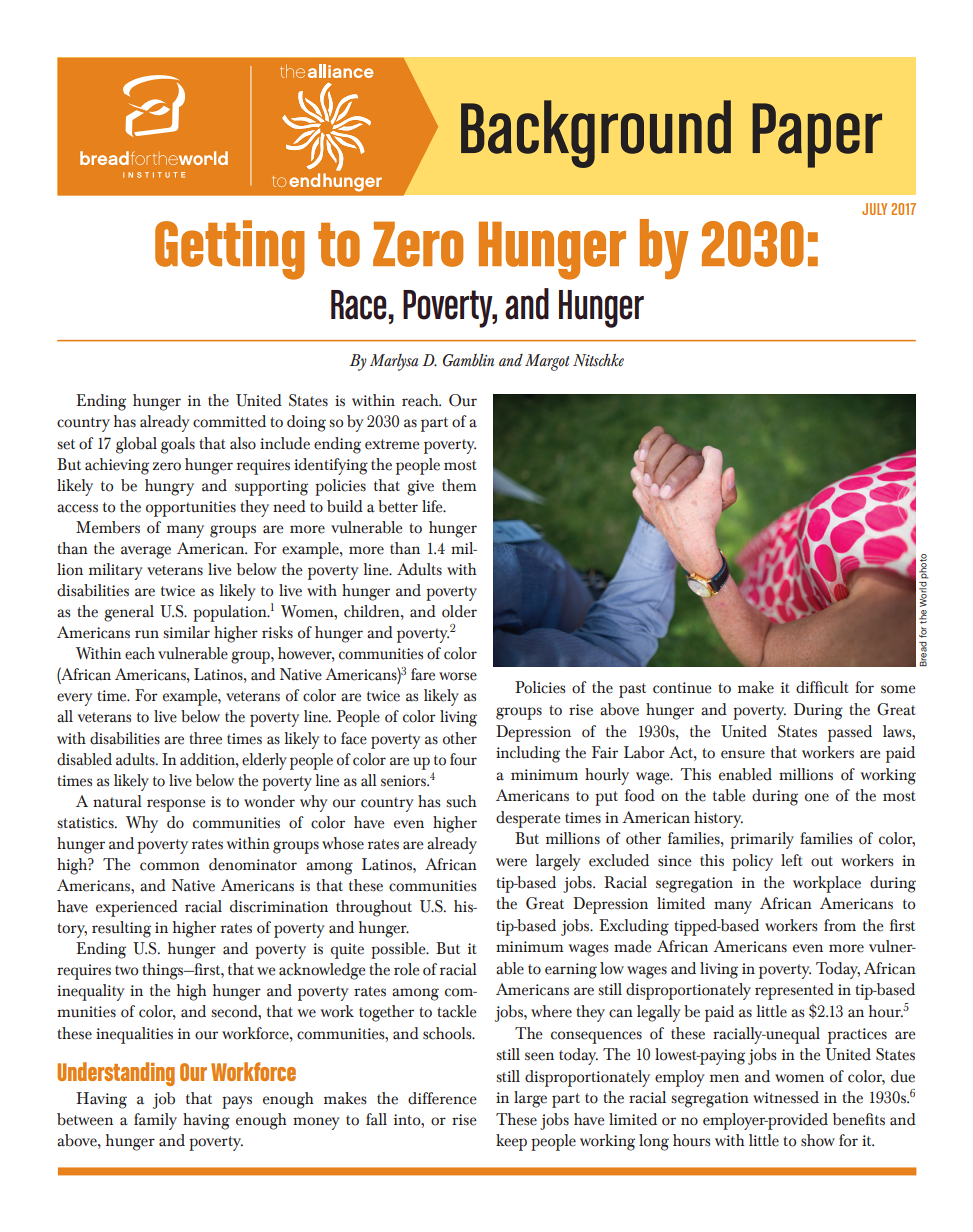 This screenshot has height=1232, width=973. What do you see at coordinates (817, 135) in the screenshot?
I see `Paper` at bounding box center [817, 135].
